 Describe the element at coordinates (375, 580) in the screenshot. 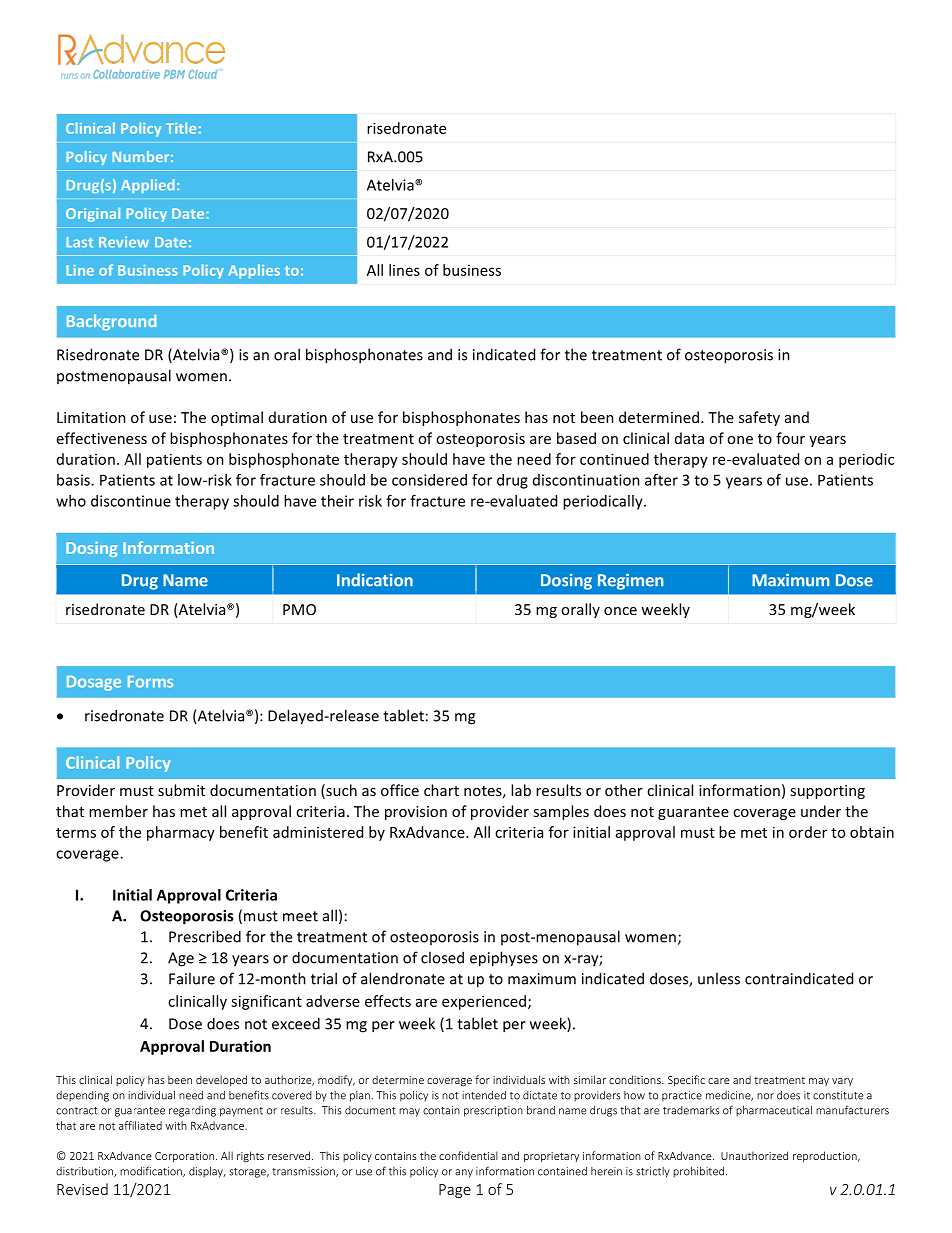

I see `Indication` at that location.
